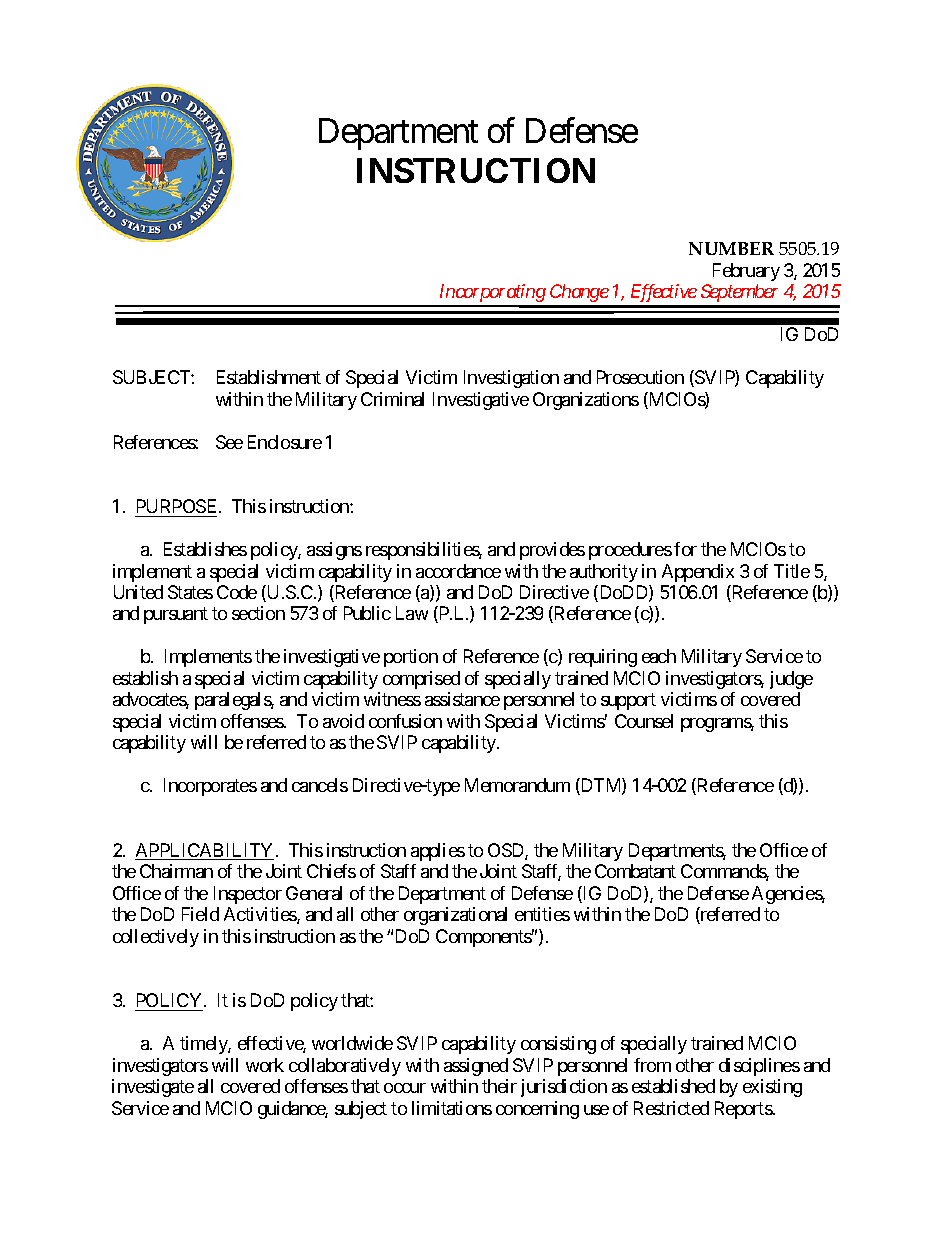 This screenshot has height=1233, width=952. I want to click on Enclosure, so click(285, 442).
